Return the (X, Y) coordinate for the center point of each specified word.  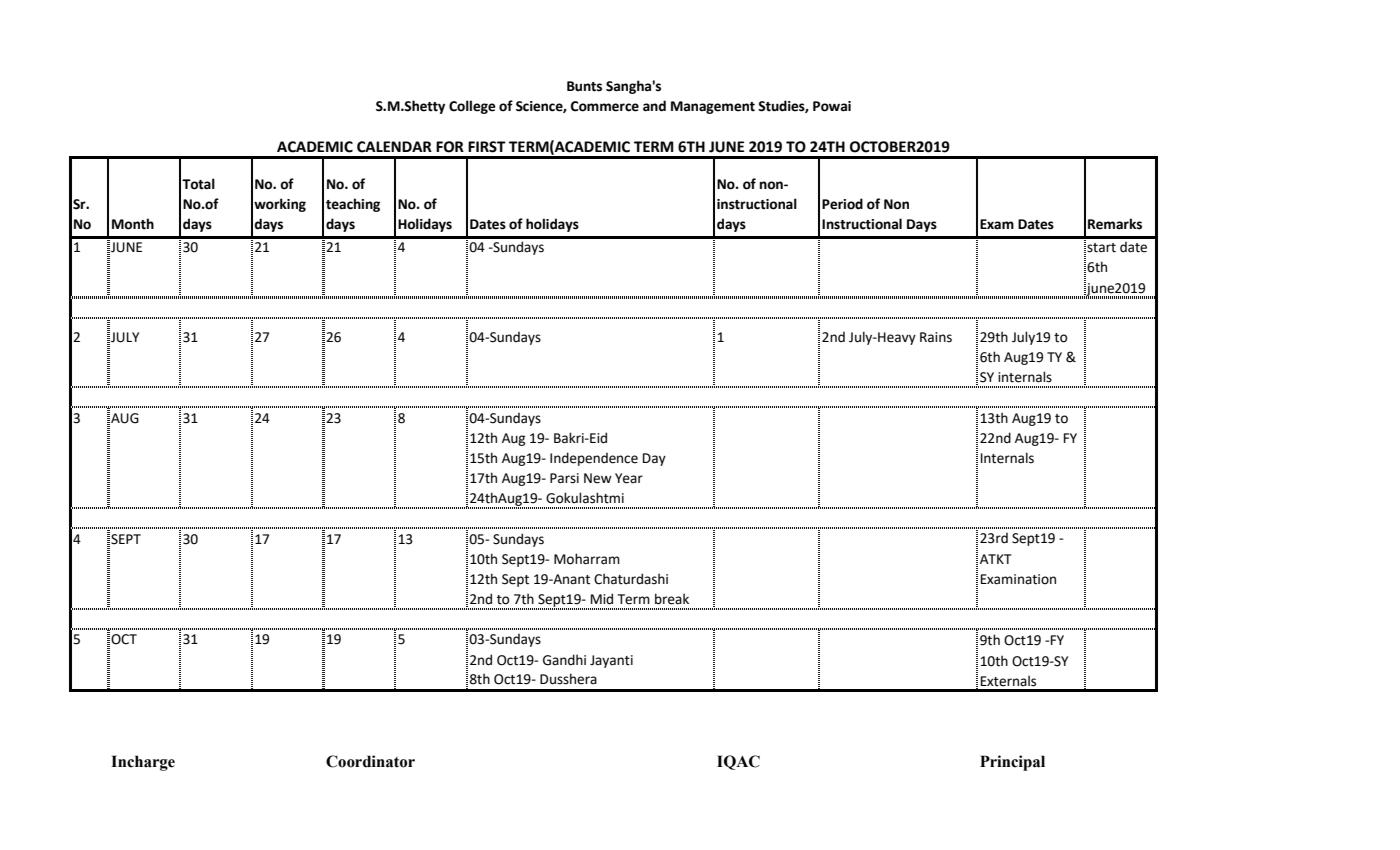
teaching (353, 205)
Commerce (605, 106)
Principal (1012, 763)
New (598, 478)
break (672, 599)
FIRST (487, 147)
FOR (450, 147)
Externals (1008, 681)
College (472, 107)
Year (629, 478)
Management (713, 107)
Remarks (1115, 224)
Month (133, 224)
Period (842, 204)
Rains (936, 337)
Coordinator (370, 761)
